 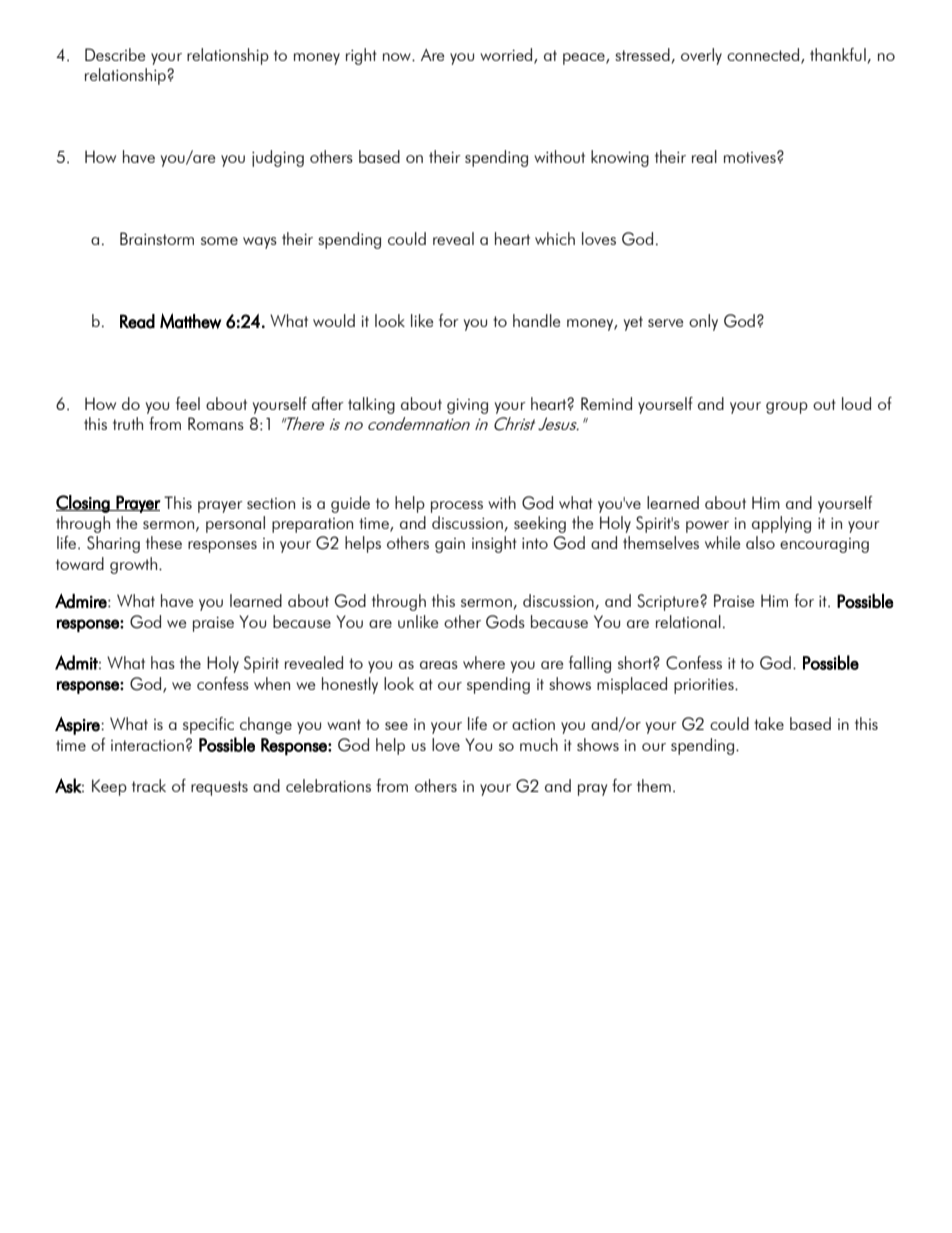 I want to click on connected, so click(x=764, y=55).
